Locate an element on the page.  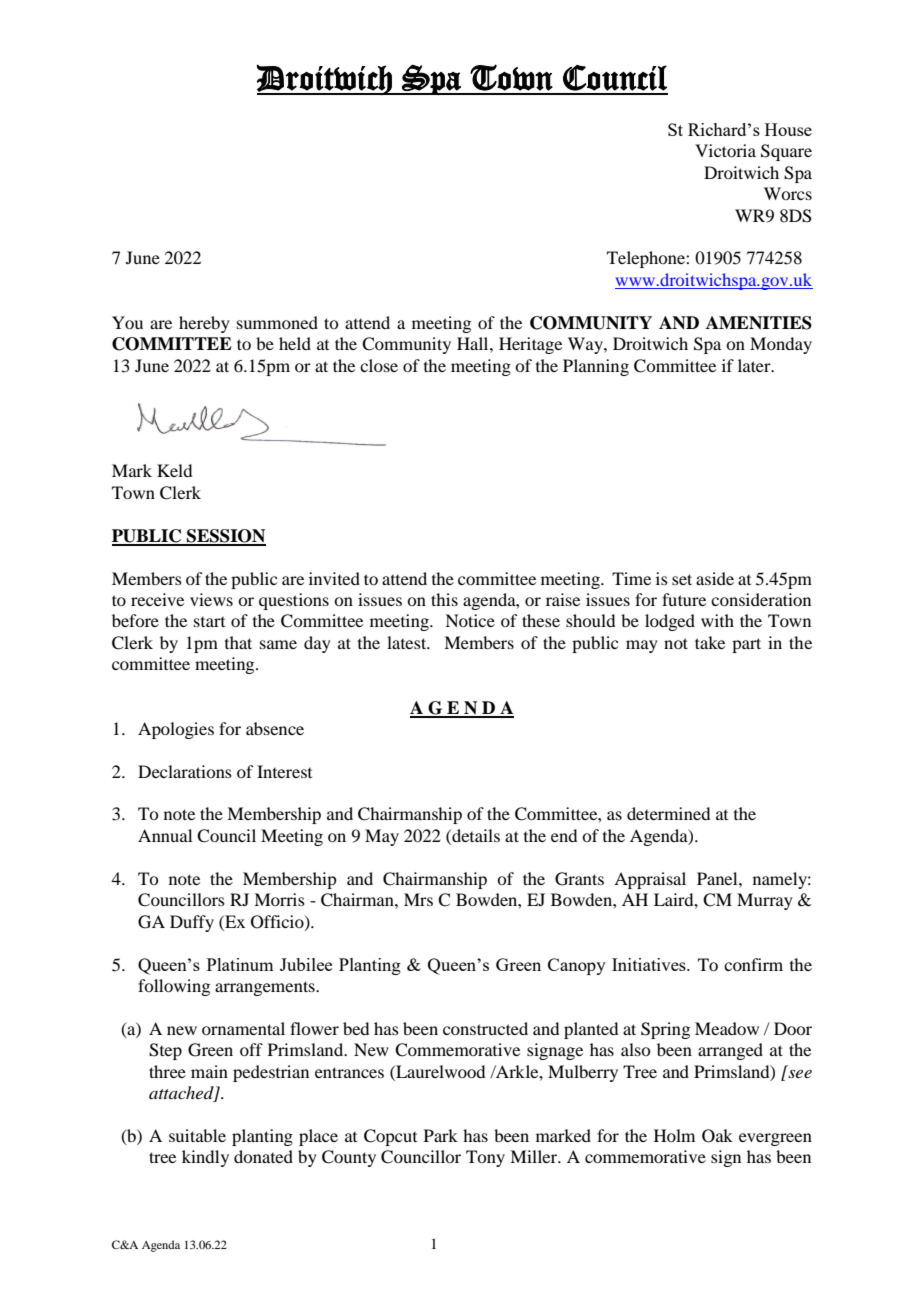
Notice is located at coordinates (470, 620).
